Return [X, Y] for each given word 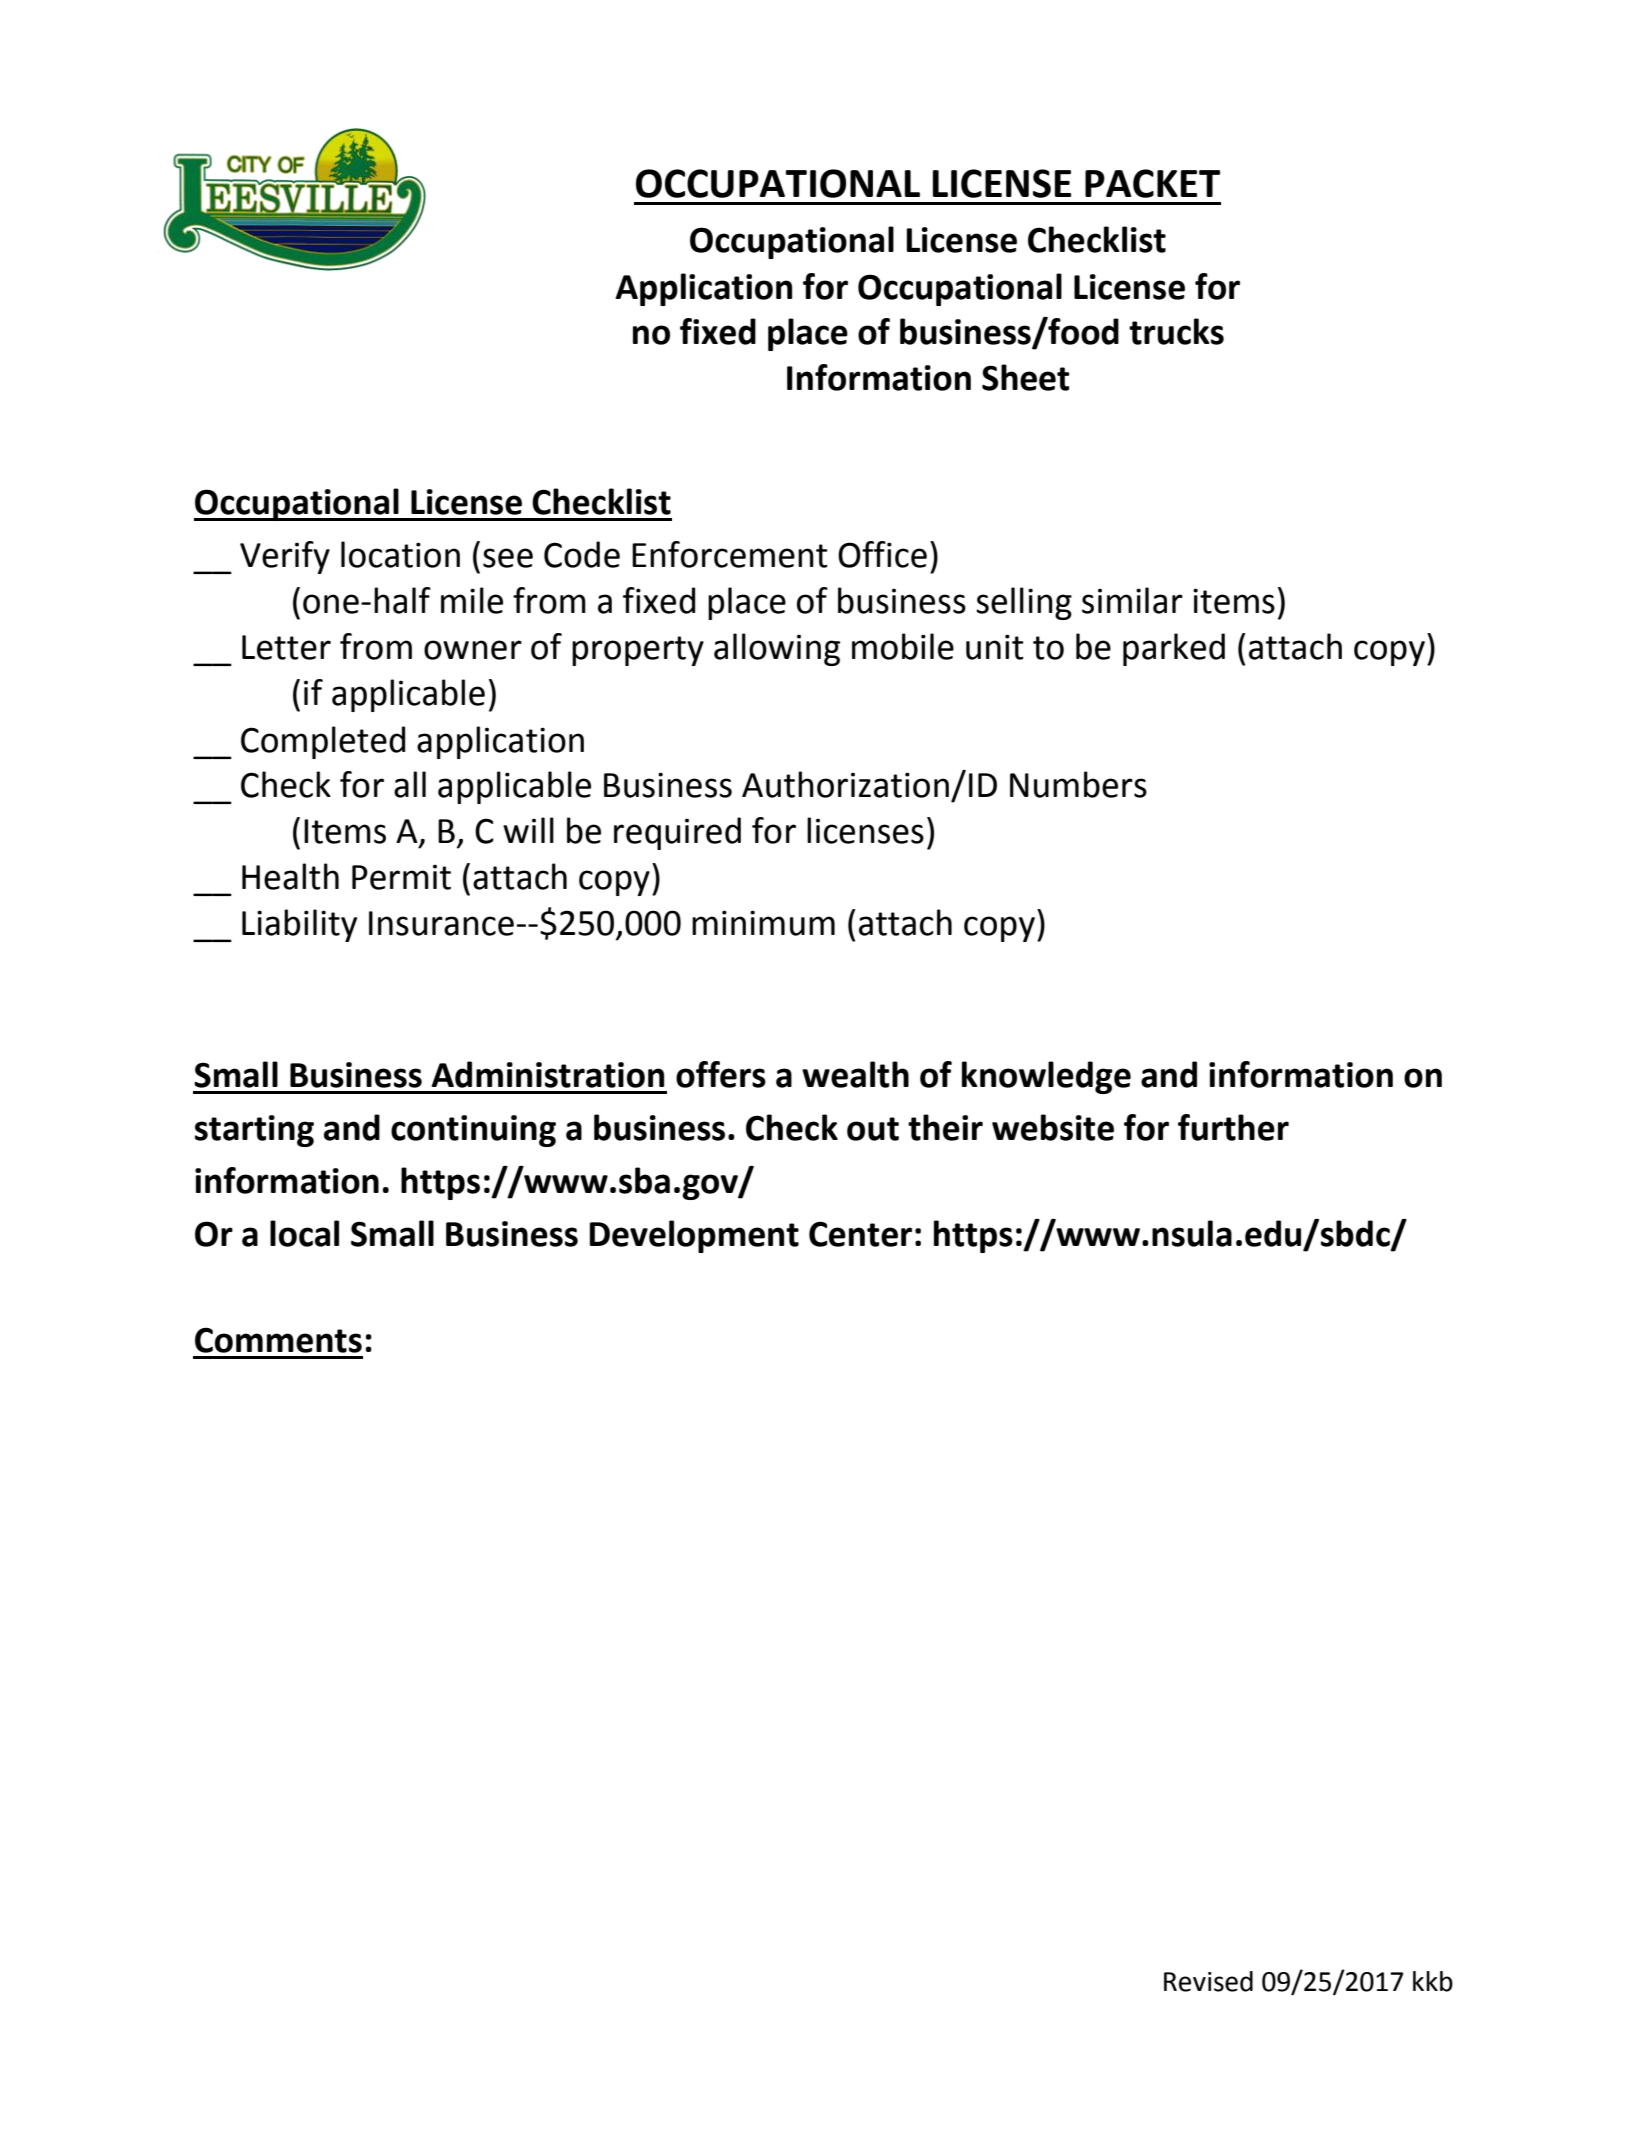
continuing [473, 1131]
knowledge [1046, 1077]
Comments [278, 1340]
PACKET [1152, 183]
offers [721, 1074]
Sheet [1025, 377]
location [400, 554]
